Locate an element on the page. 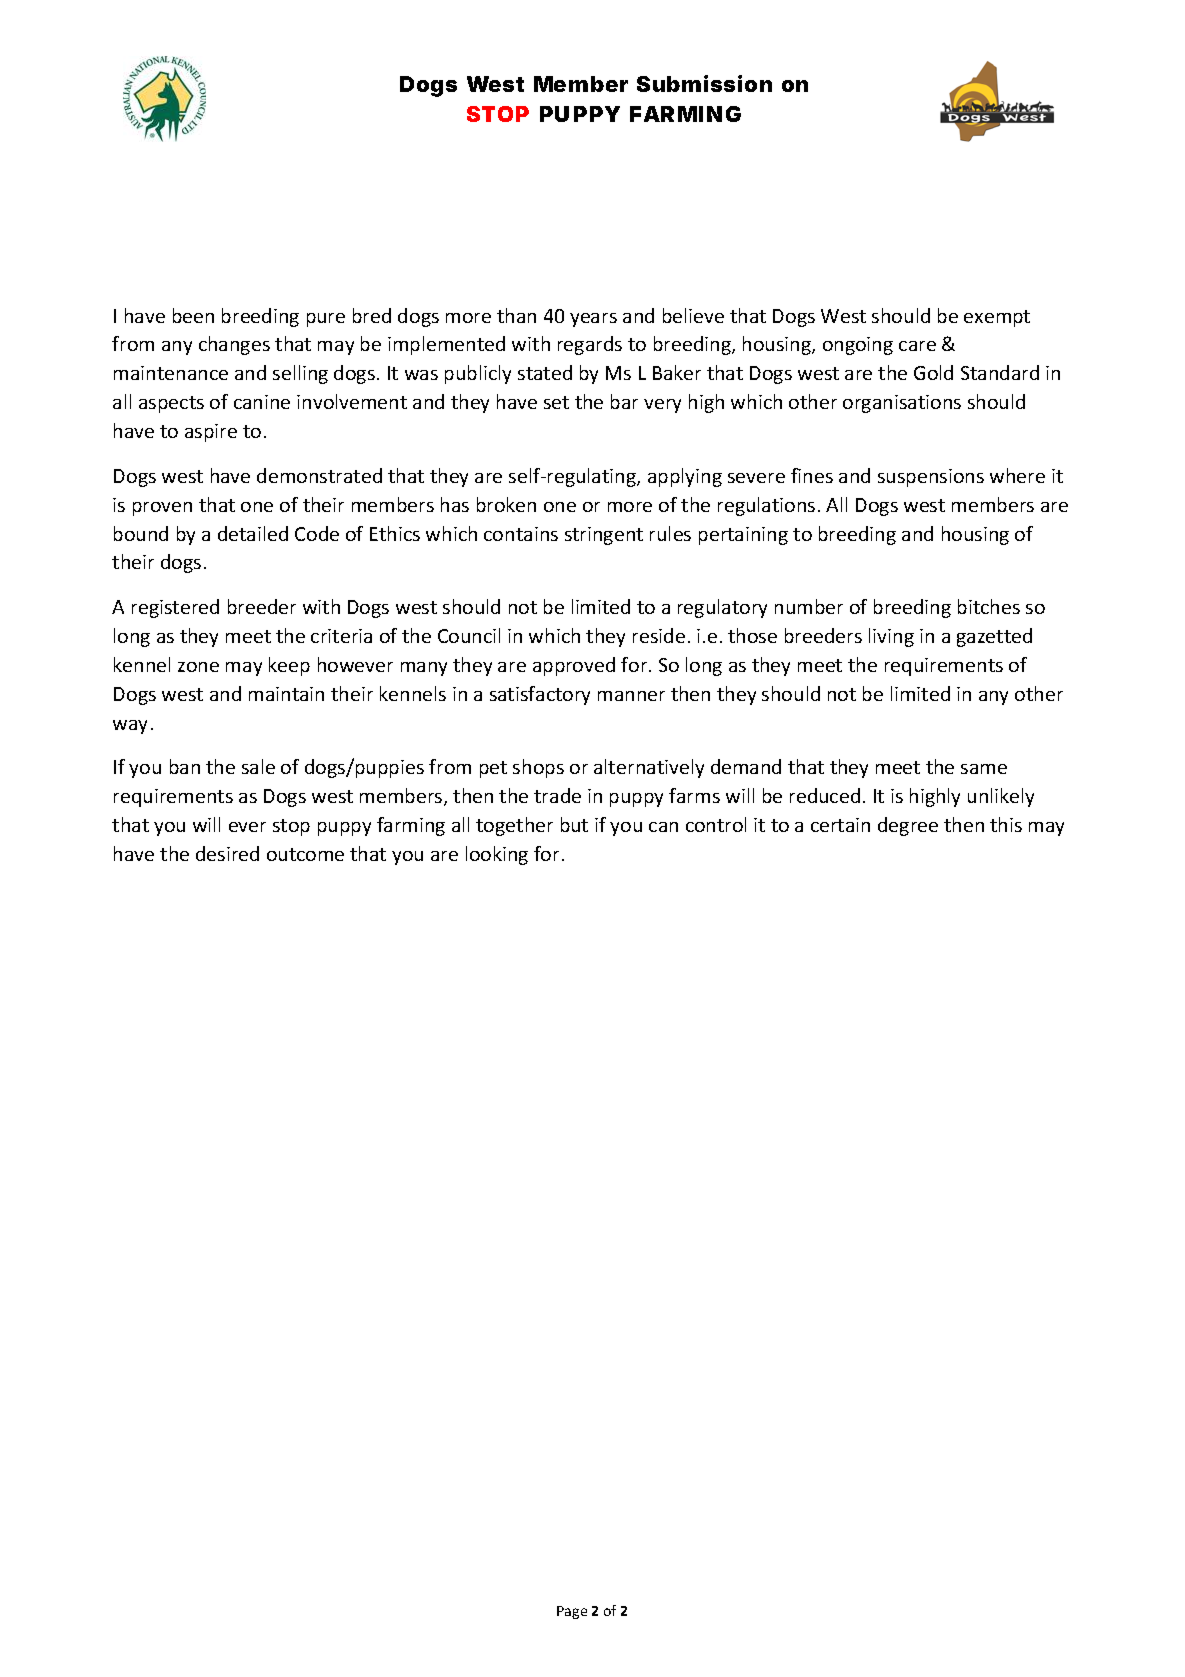 This page has height=1677, width=1185. outcome is located at coordinates (305, 854).
